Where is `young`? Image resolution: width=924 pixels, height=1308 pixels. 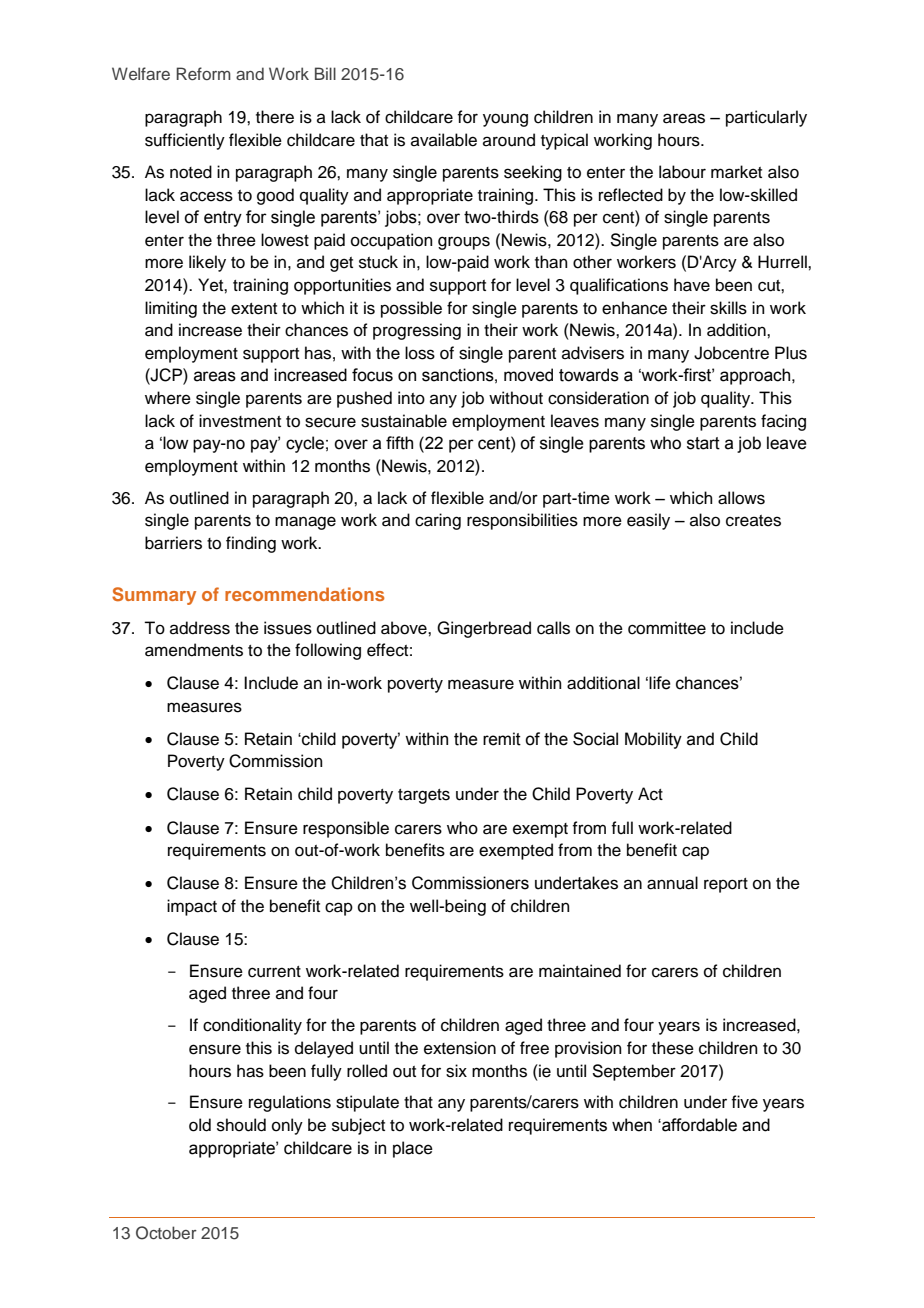 young is located at coordinates (505, 120).
